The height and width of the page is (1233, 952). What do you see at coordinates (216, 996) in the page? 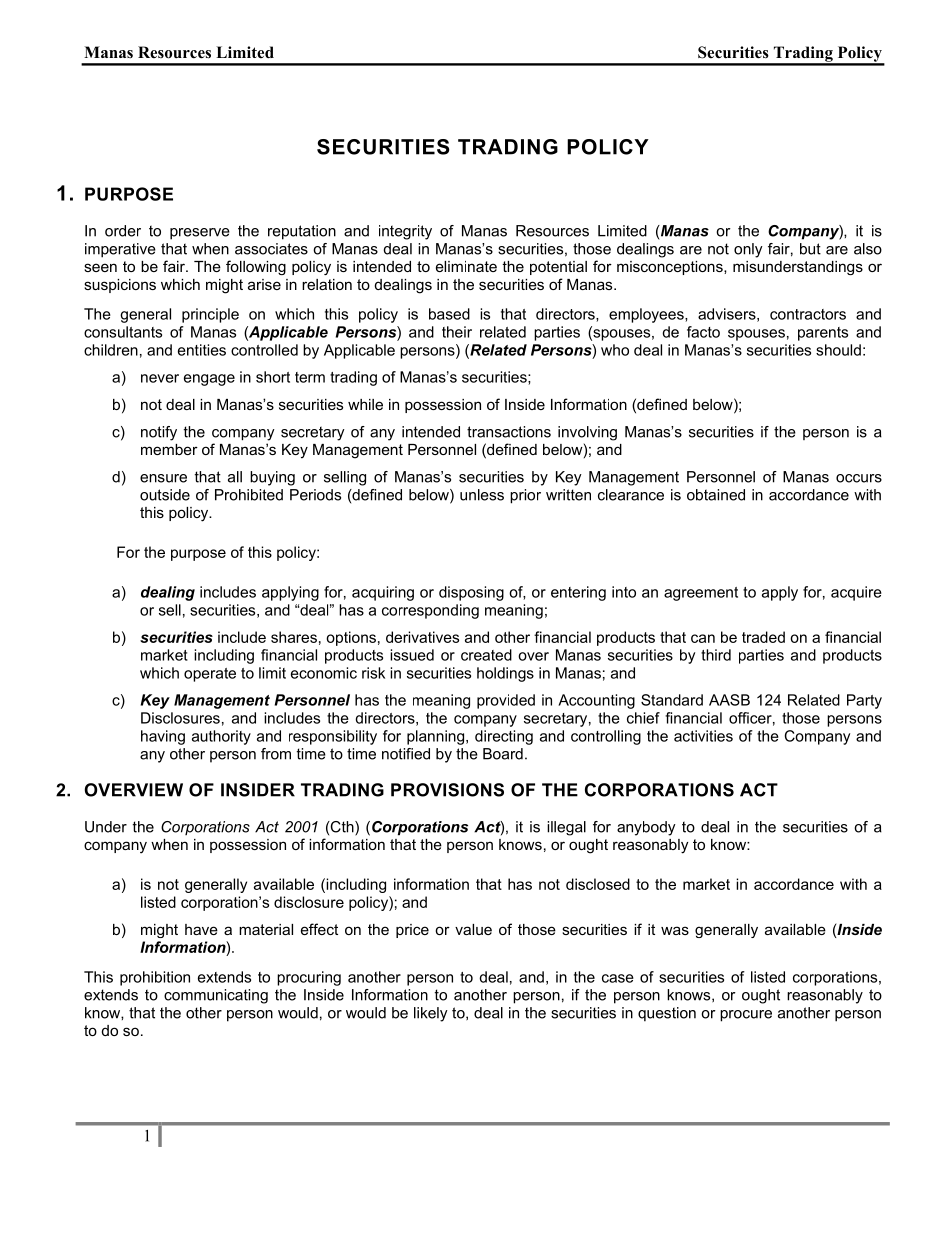
I see `communicating` at bounding box center [216, 996].
